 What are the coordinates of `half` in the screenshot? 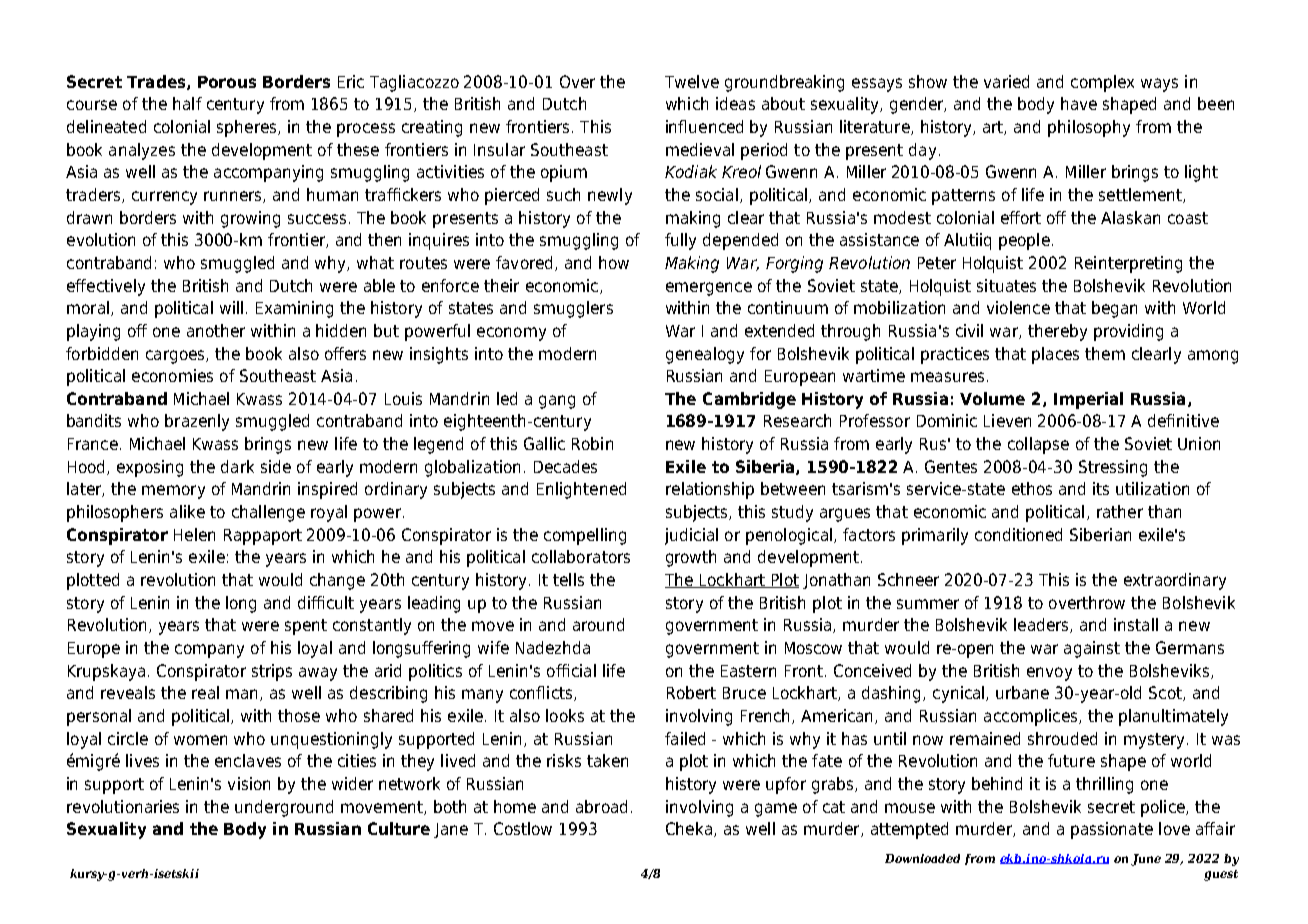 It's located at (187, 103).
